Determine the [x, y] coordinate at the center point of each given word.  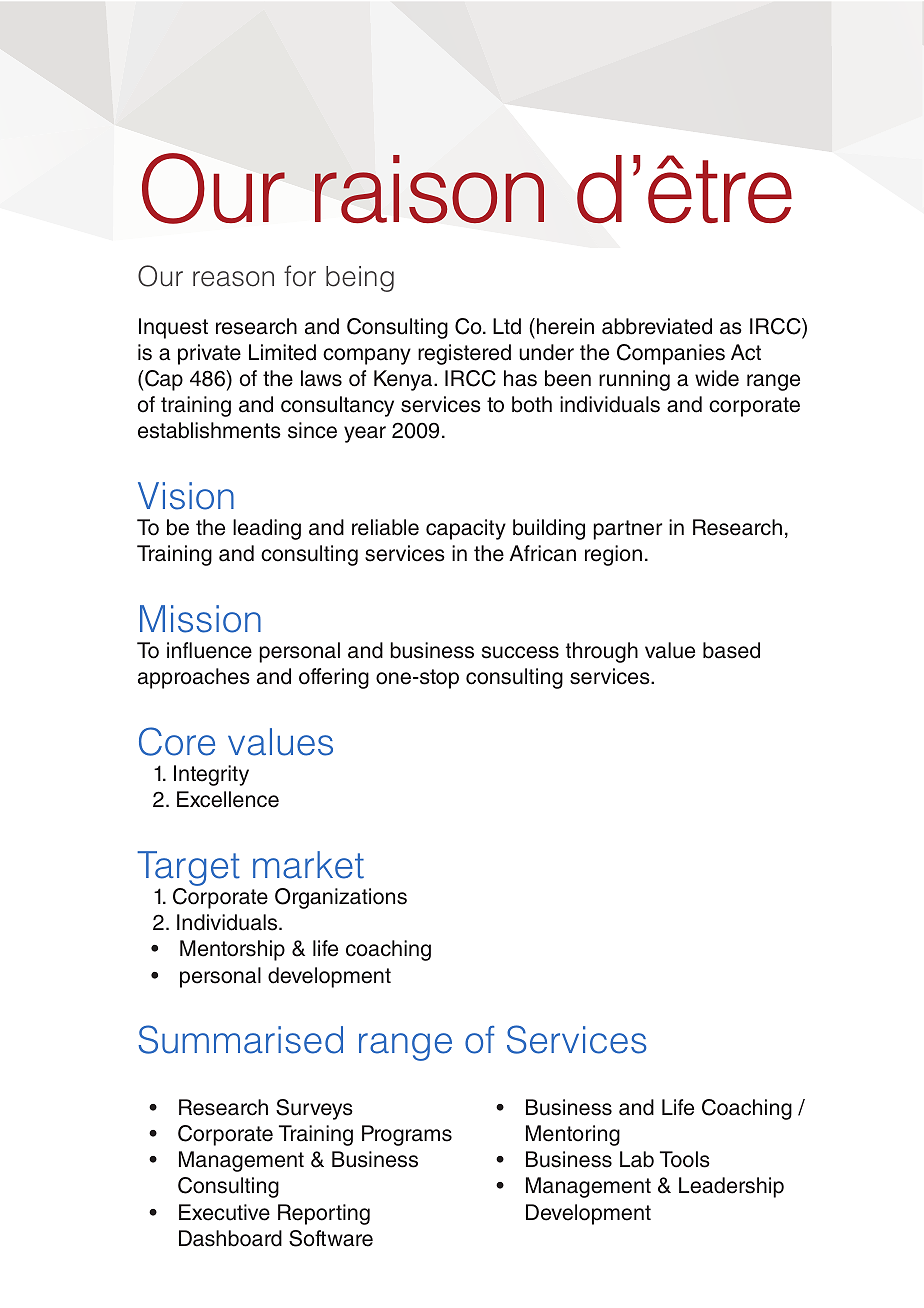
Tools [685, 1159]
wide [717, 378]
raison [429, 189]
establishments [209, 430]
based [731, 650]
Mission [200, 619]
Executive [224, 1212]
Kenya [404, 380]
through [602, 652]
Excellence [228, 799]
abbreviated [657, 326]
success [520, 652]
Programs [407, 1135]
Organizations [341, 898]
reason [233, 279]
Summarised [241, 1039]
